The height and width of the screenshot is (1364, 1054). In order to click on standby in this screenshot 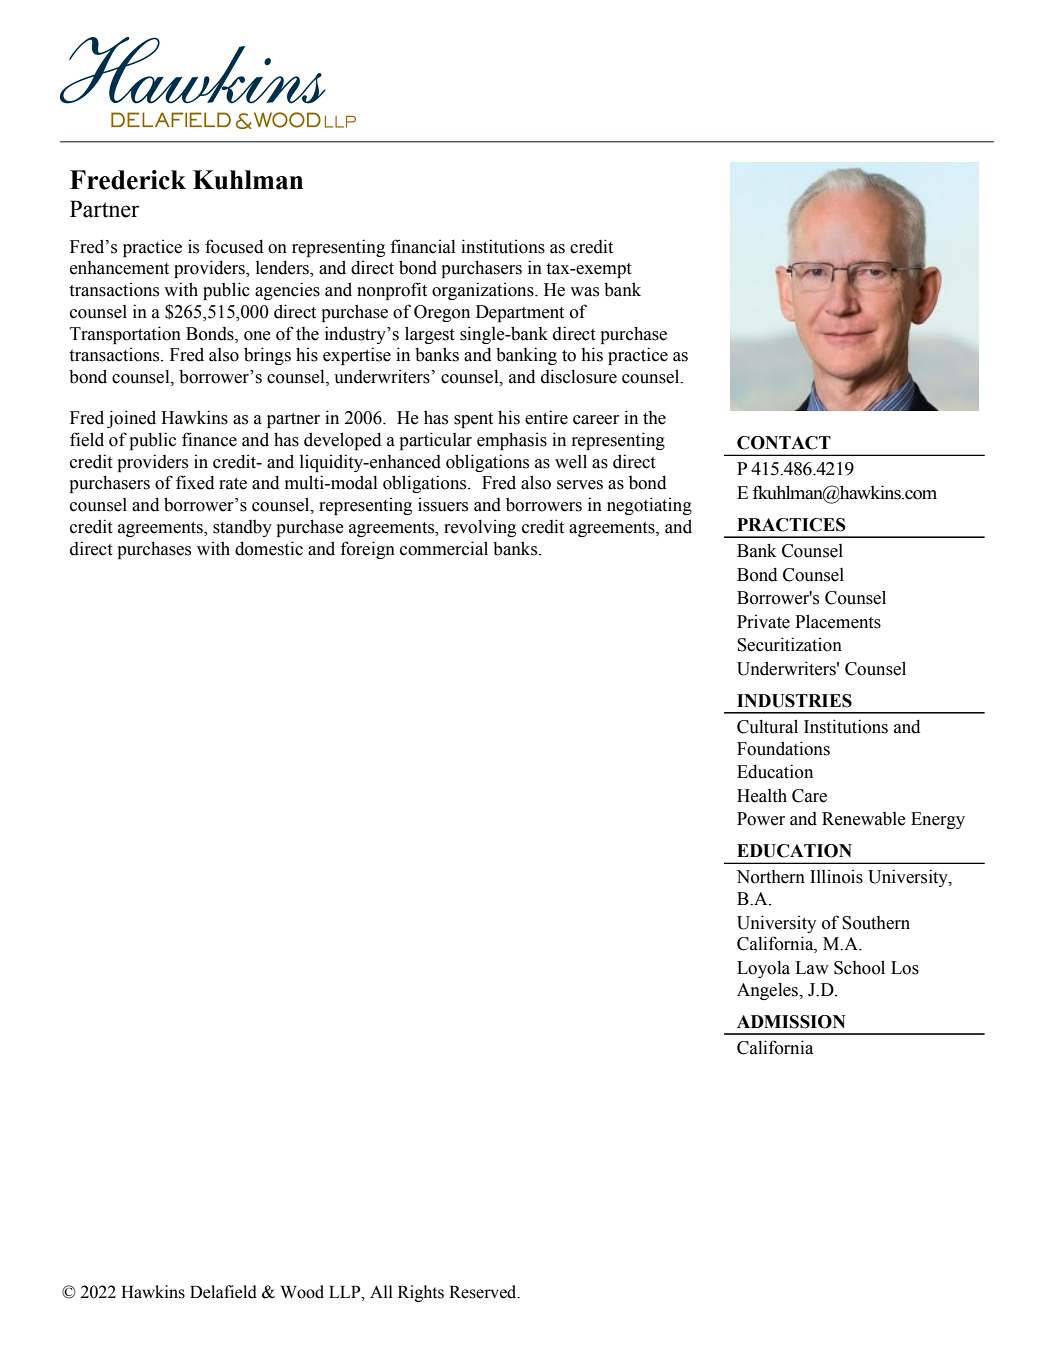, I will do `click(242, 528)`.
